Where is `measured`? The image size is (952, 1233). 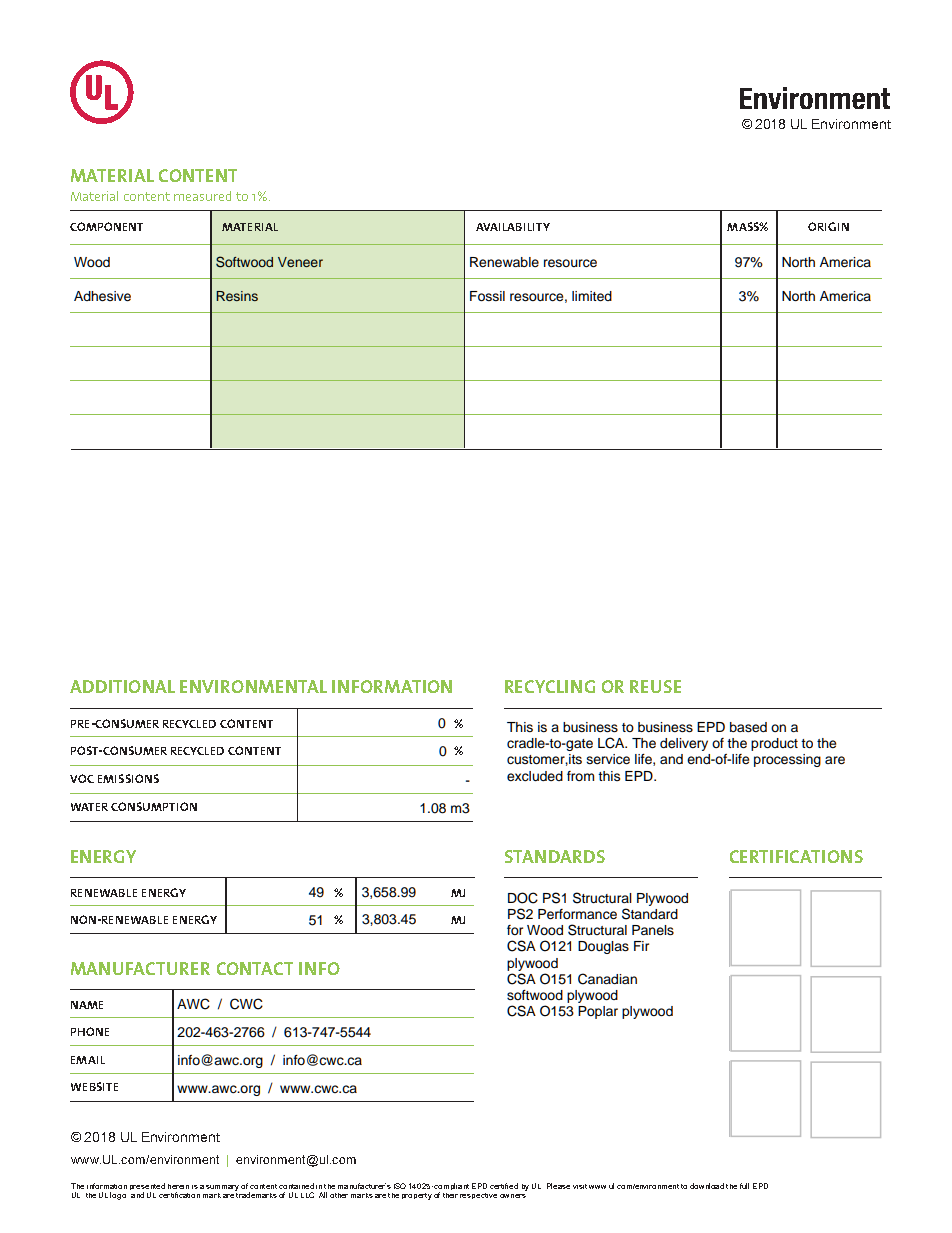
measured is located at coordinates (202, 196).
